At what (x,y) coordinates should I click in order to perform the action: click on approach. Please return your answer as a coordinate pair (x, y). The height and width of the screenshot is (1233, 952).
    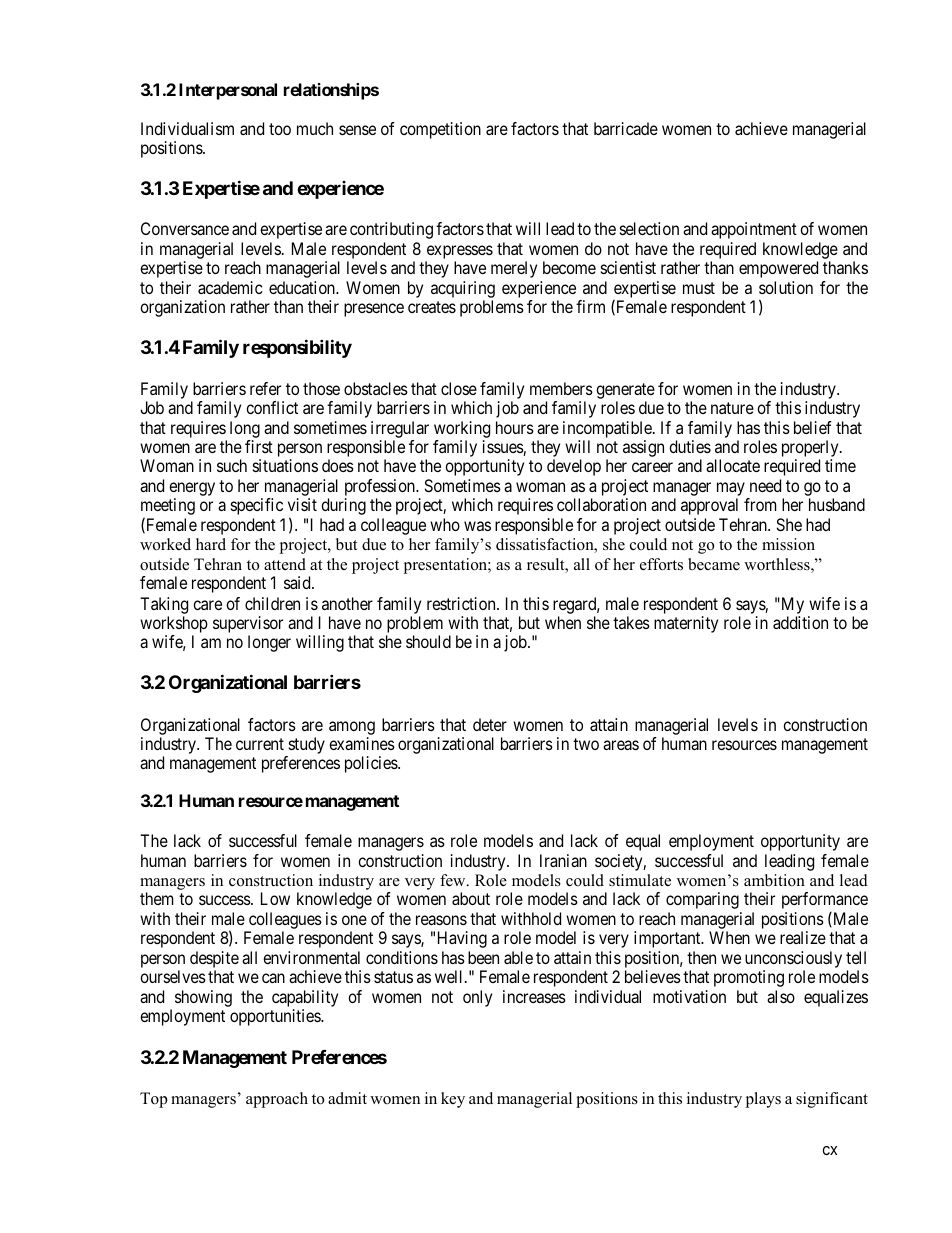
    Looking at the image, I should click on (277, 1100).
